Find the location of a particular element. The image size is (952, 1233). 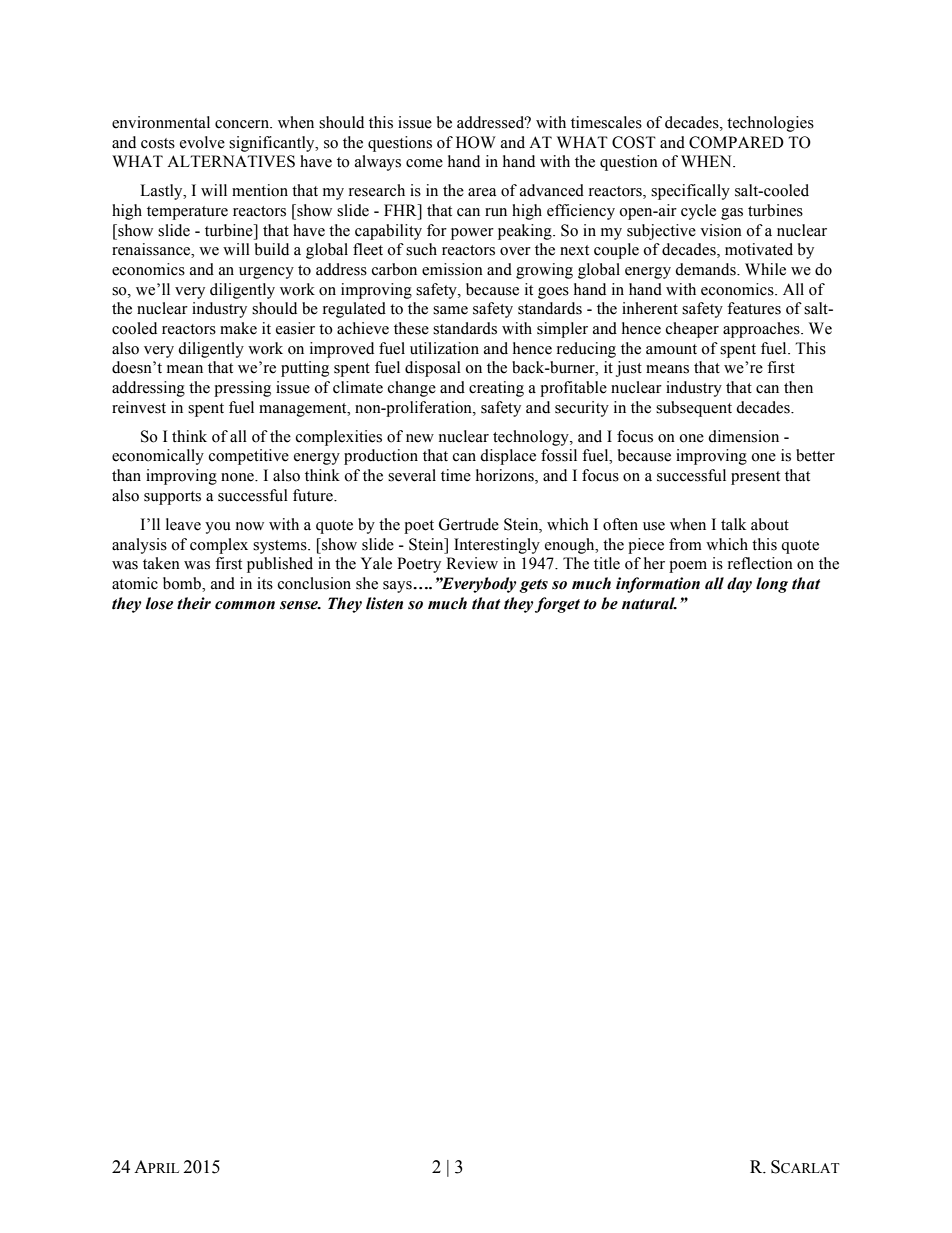

evolve is located at coordinates (202, 142).
